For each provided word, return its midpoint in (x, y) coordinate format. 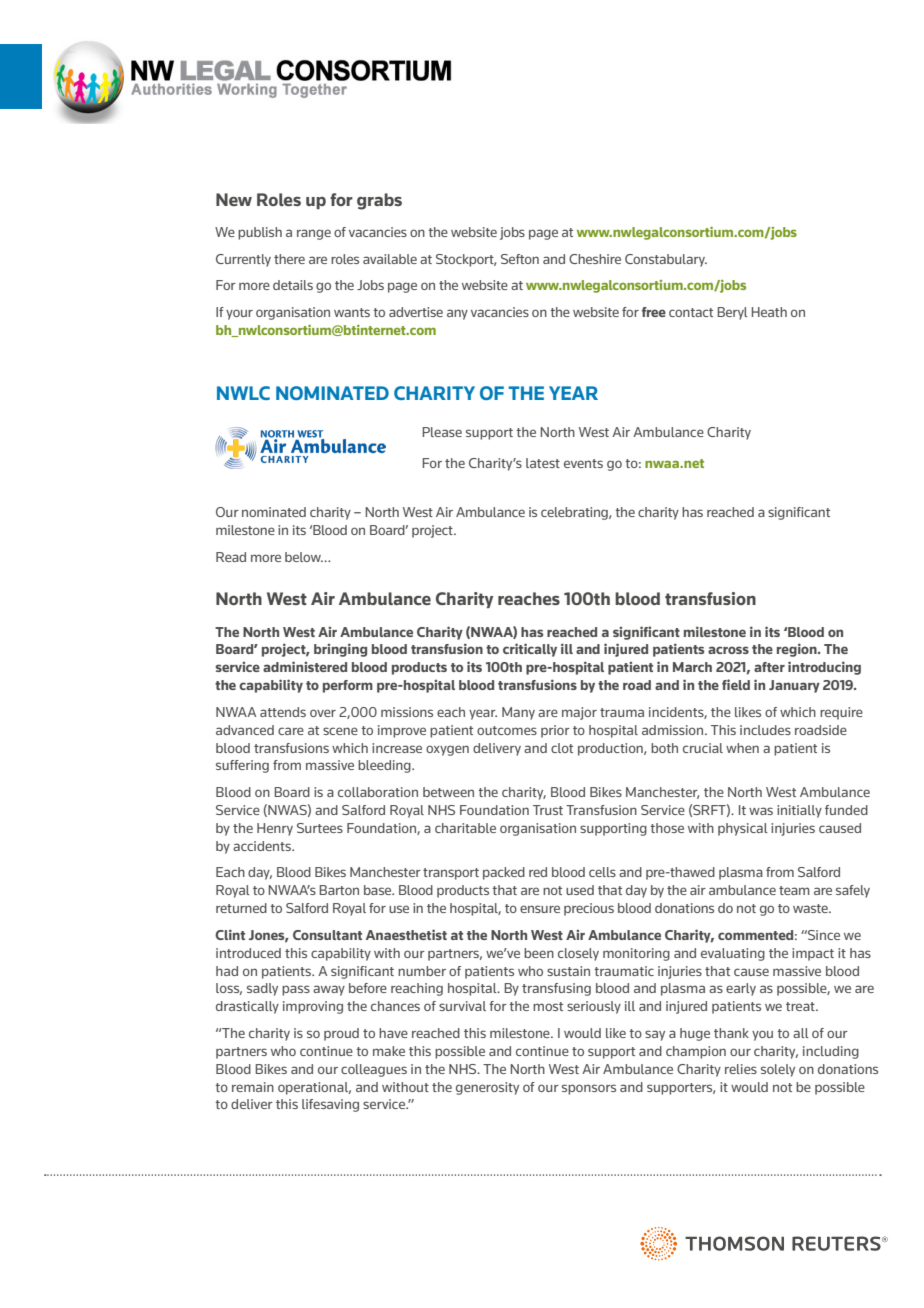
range (314, 234)
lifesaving (330, 1105)
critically (530, 650)
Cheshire (595, 259)
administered (305, 666)
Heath (769, 312)
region (798, 650)
